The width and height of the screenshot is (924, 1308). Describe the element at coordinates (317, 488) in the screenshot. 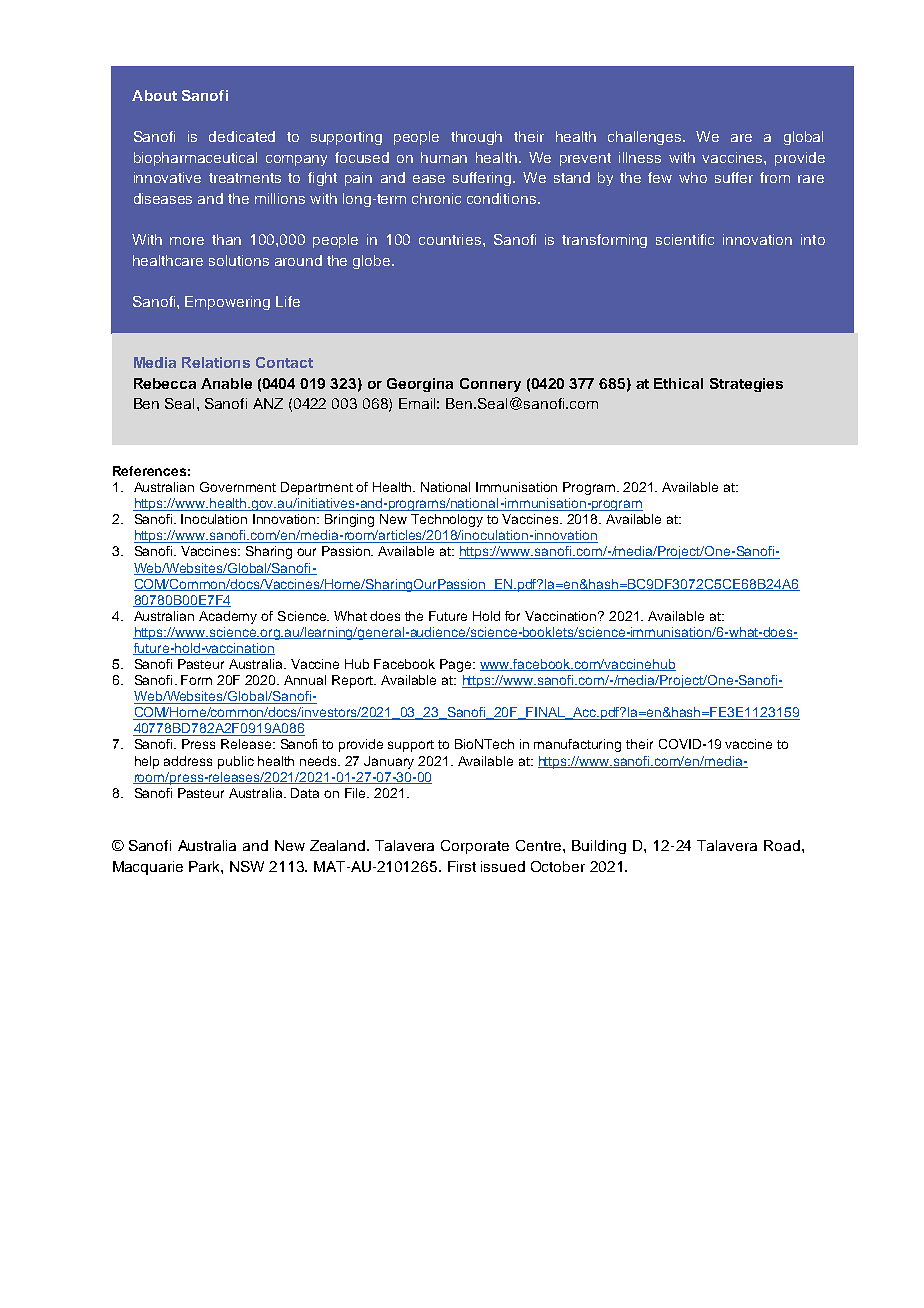

I see `Department` at that location.
